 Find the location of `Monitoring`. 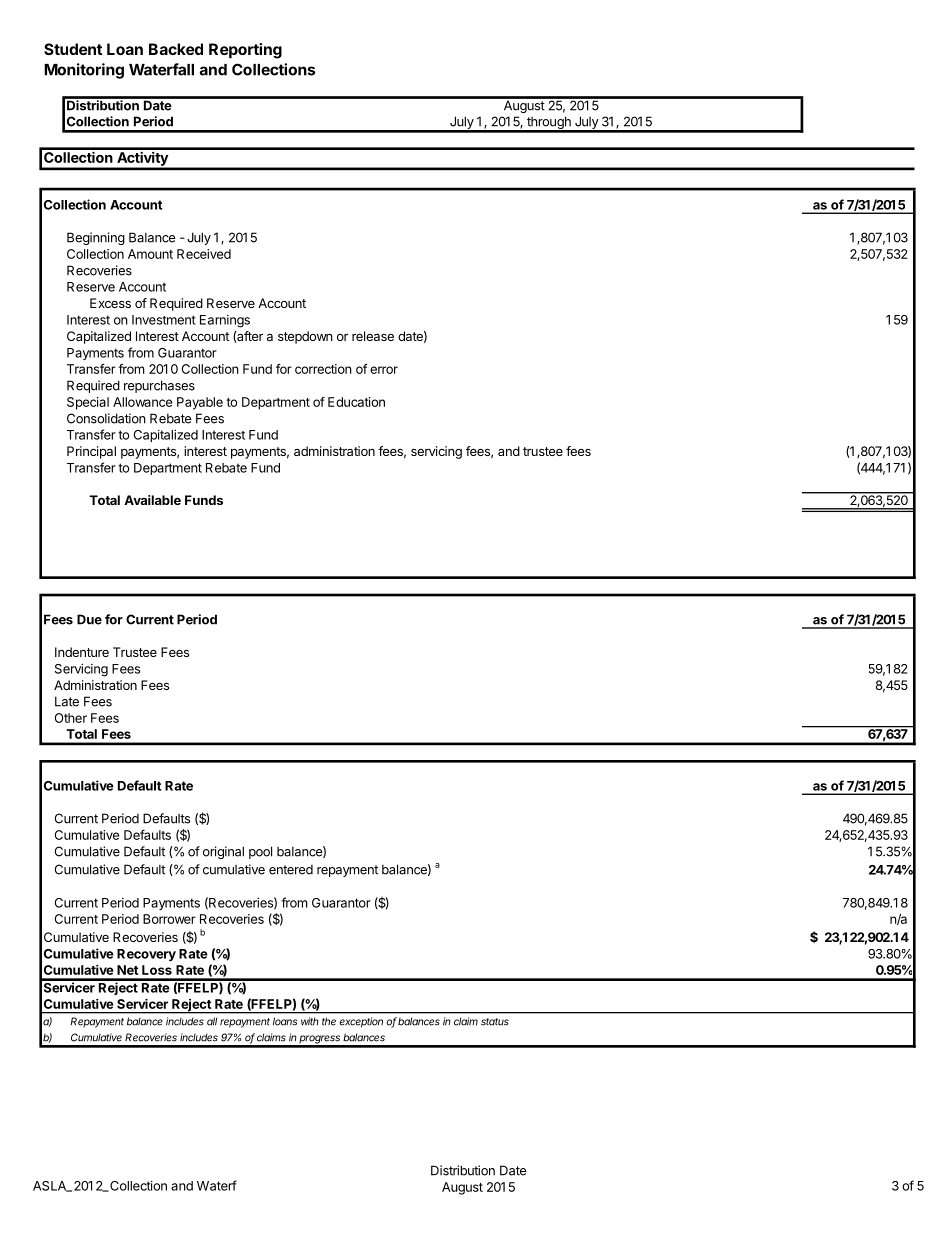

Monitoring is located at coordinates (84, 71).
